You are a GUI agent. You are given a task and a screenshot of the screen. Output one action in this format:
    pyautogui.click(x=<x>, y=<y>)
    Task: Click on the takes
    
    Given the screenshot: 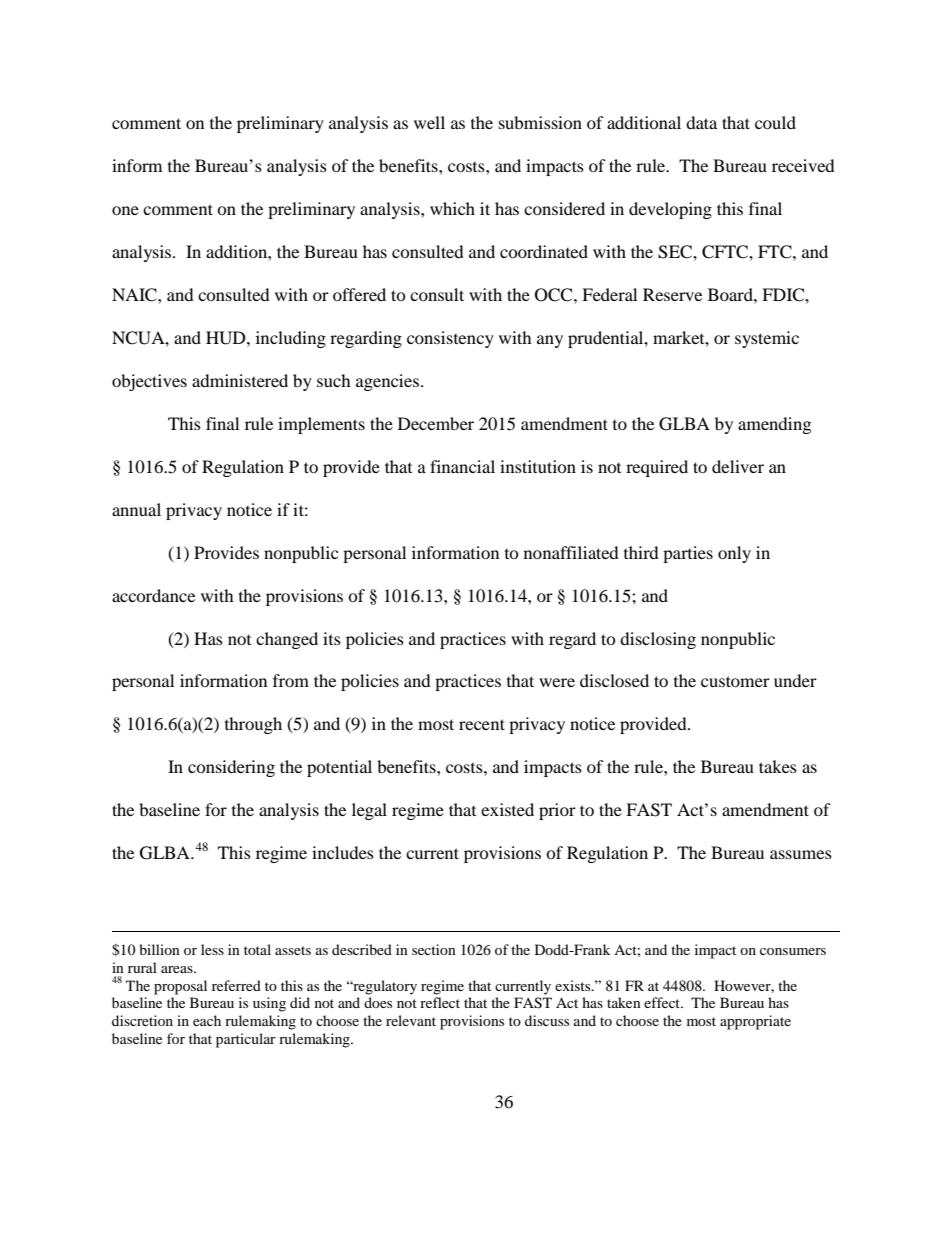 What is the action you would take?
    pyautogui.click(x=778, y=766)
